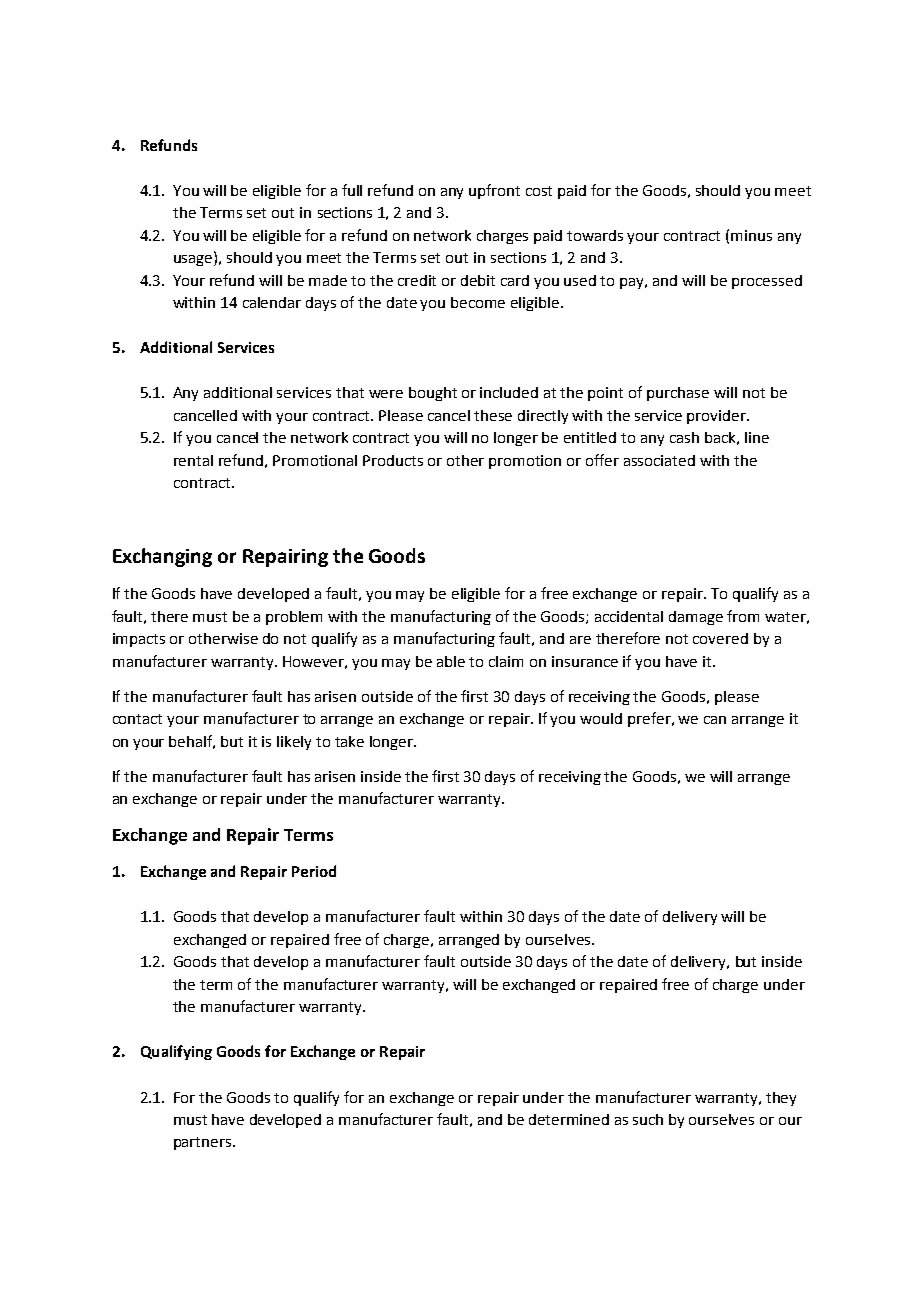 This image has height=1308, width=924. What do you see at coordinates (781, 1099) in the image?
I see `they` at bounding box center [781, 1099].
